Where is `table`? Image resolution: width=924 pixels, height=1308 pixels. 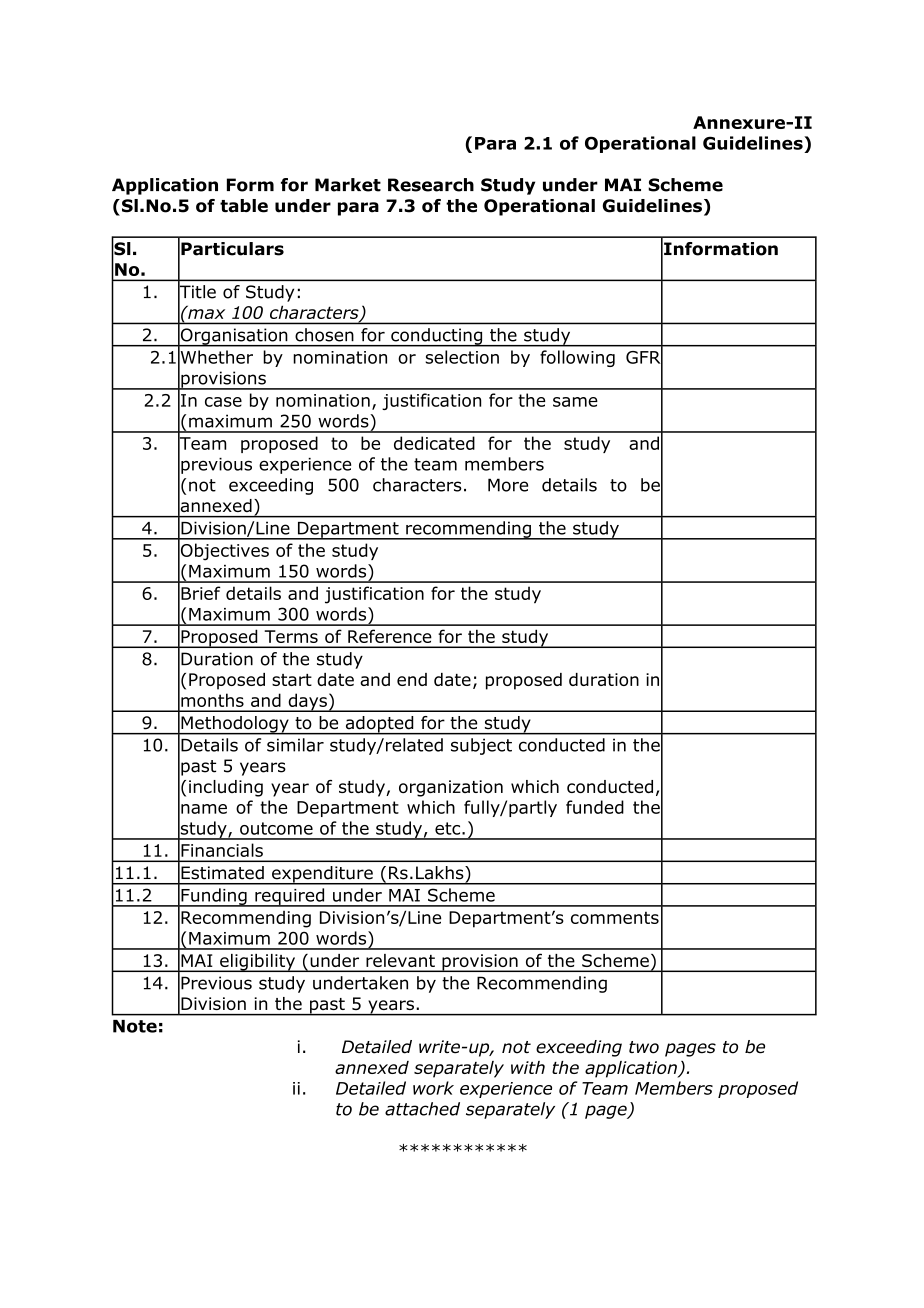 table is located at coordinates (244, 206).
